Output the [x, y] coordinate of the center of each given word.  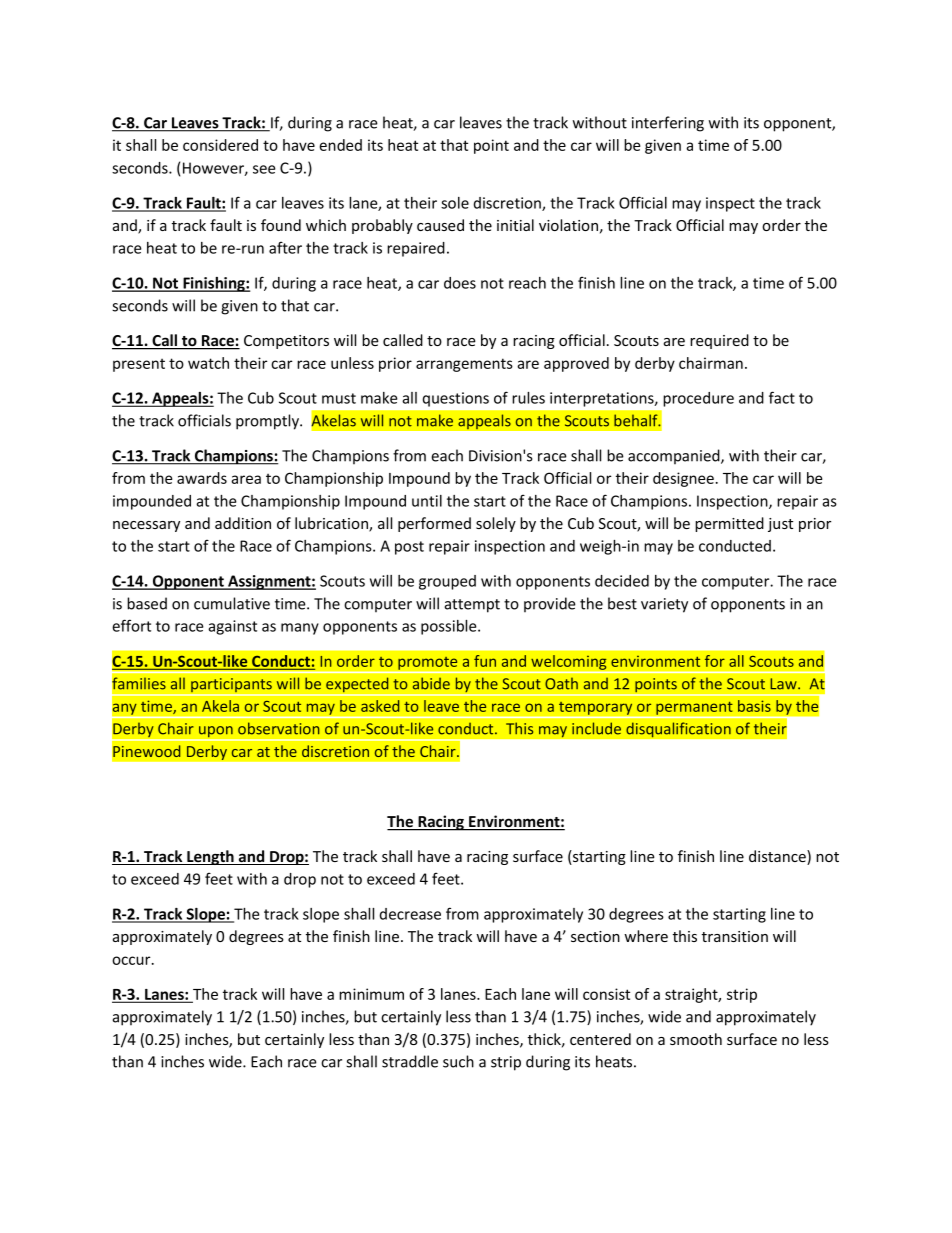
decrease [410, 914]
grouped [447, 582]
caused [440, 225]
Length [210, 857]
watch [208, 363]
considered [220, 145]
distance [778, 857]
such [458, 1061]
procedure [698, 399]
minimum [371, 994]
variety [664, 605]
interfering [668, 124]
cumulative [232, 603]
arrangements [464, 365]
